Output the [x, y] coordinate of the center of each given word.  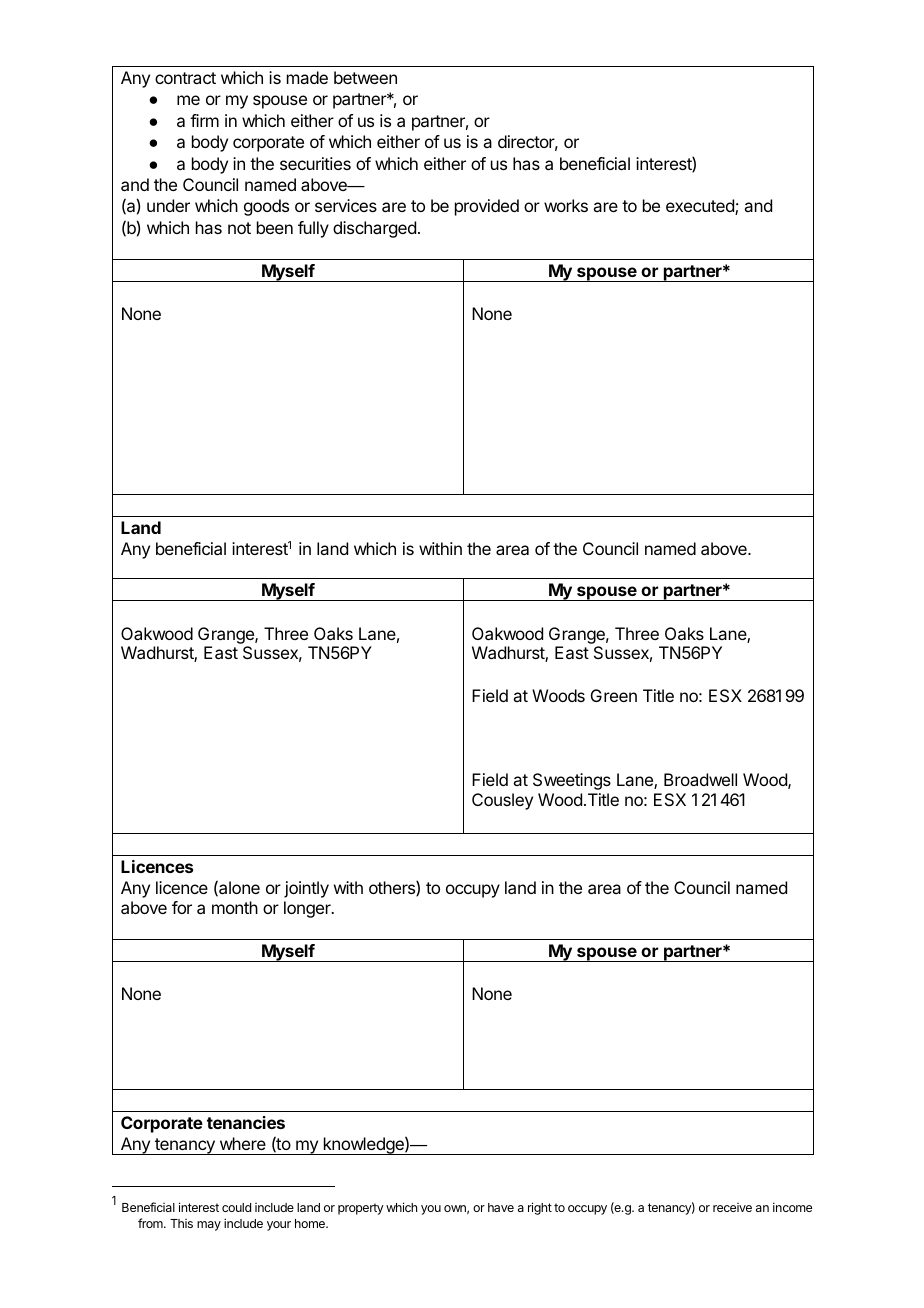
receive [732, 1207]
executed [701, 207]
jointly [306, 889]
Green [614, 695]
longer [308, 909]
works [566, 205]
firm [204, 120]
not [239, 228]
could [236, 1207]
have [501, 1207]
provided [487, 207]
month [235, 907]
